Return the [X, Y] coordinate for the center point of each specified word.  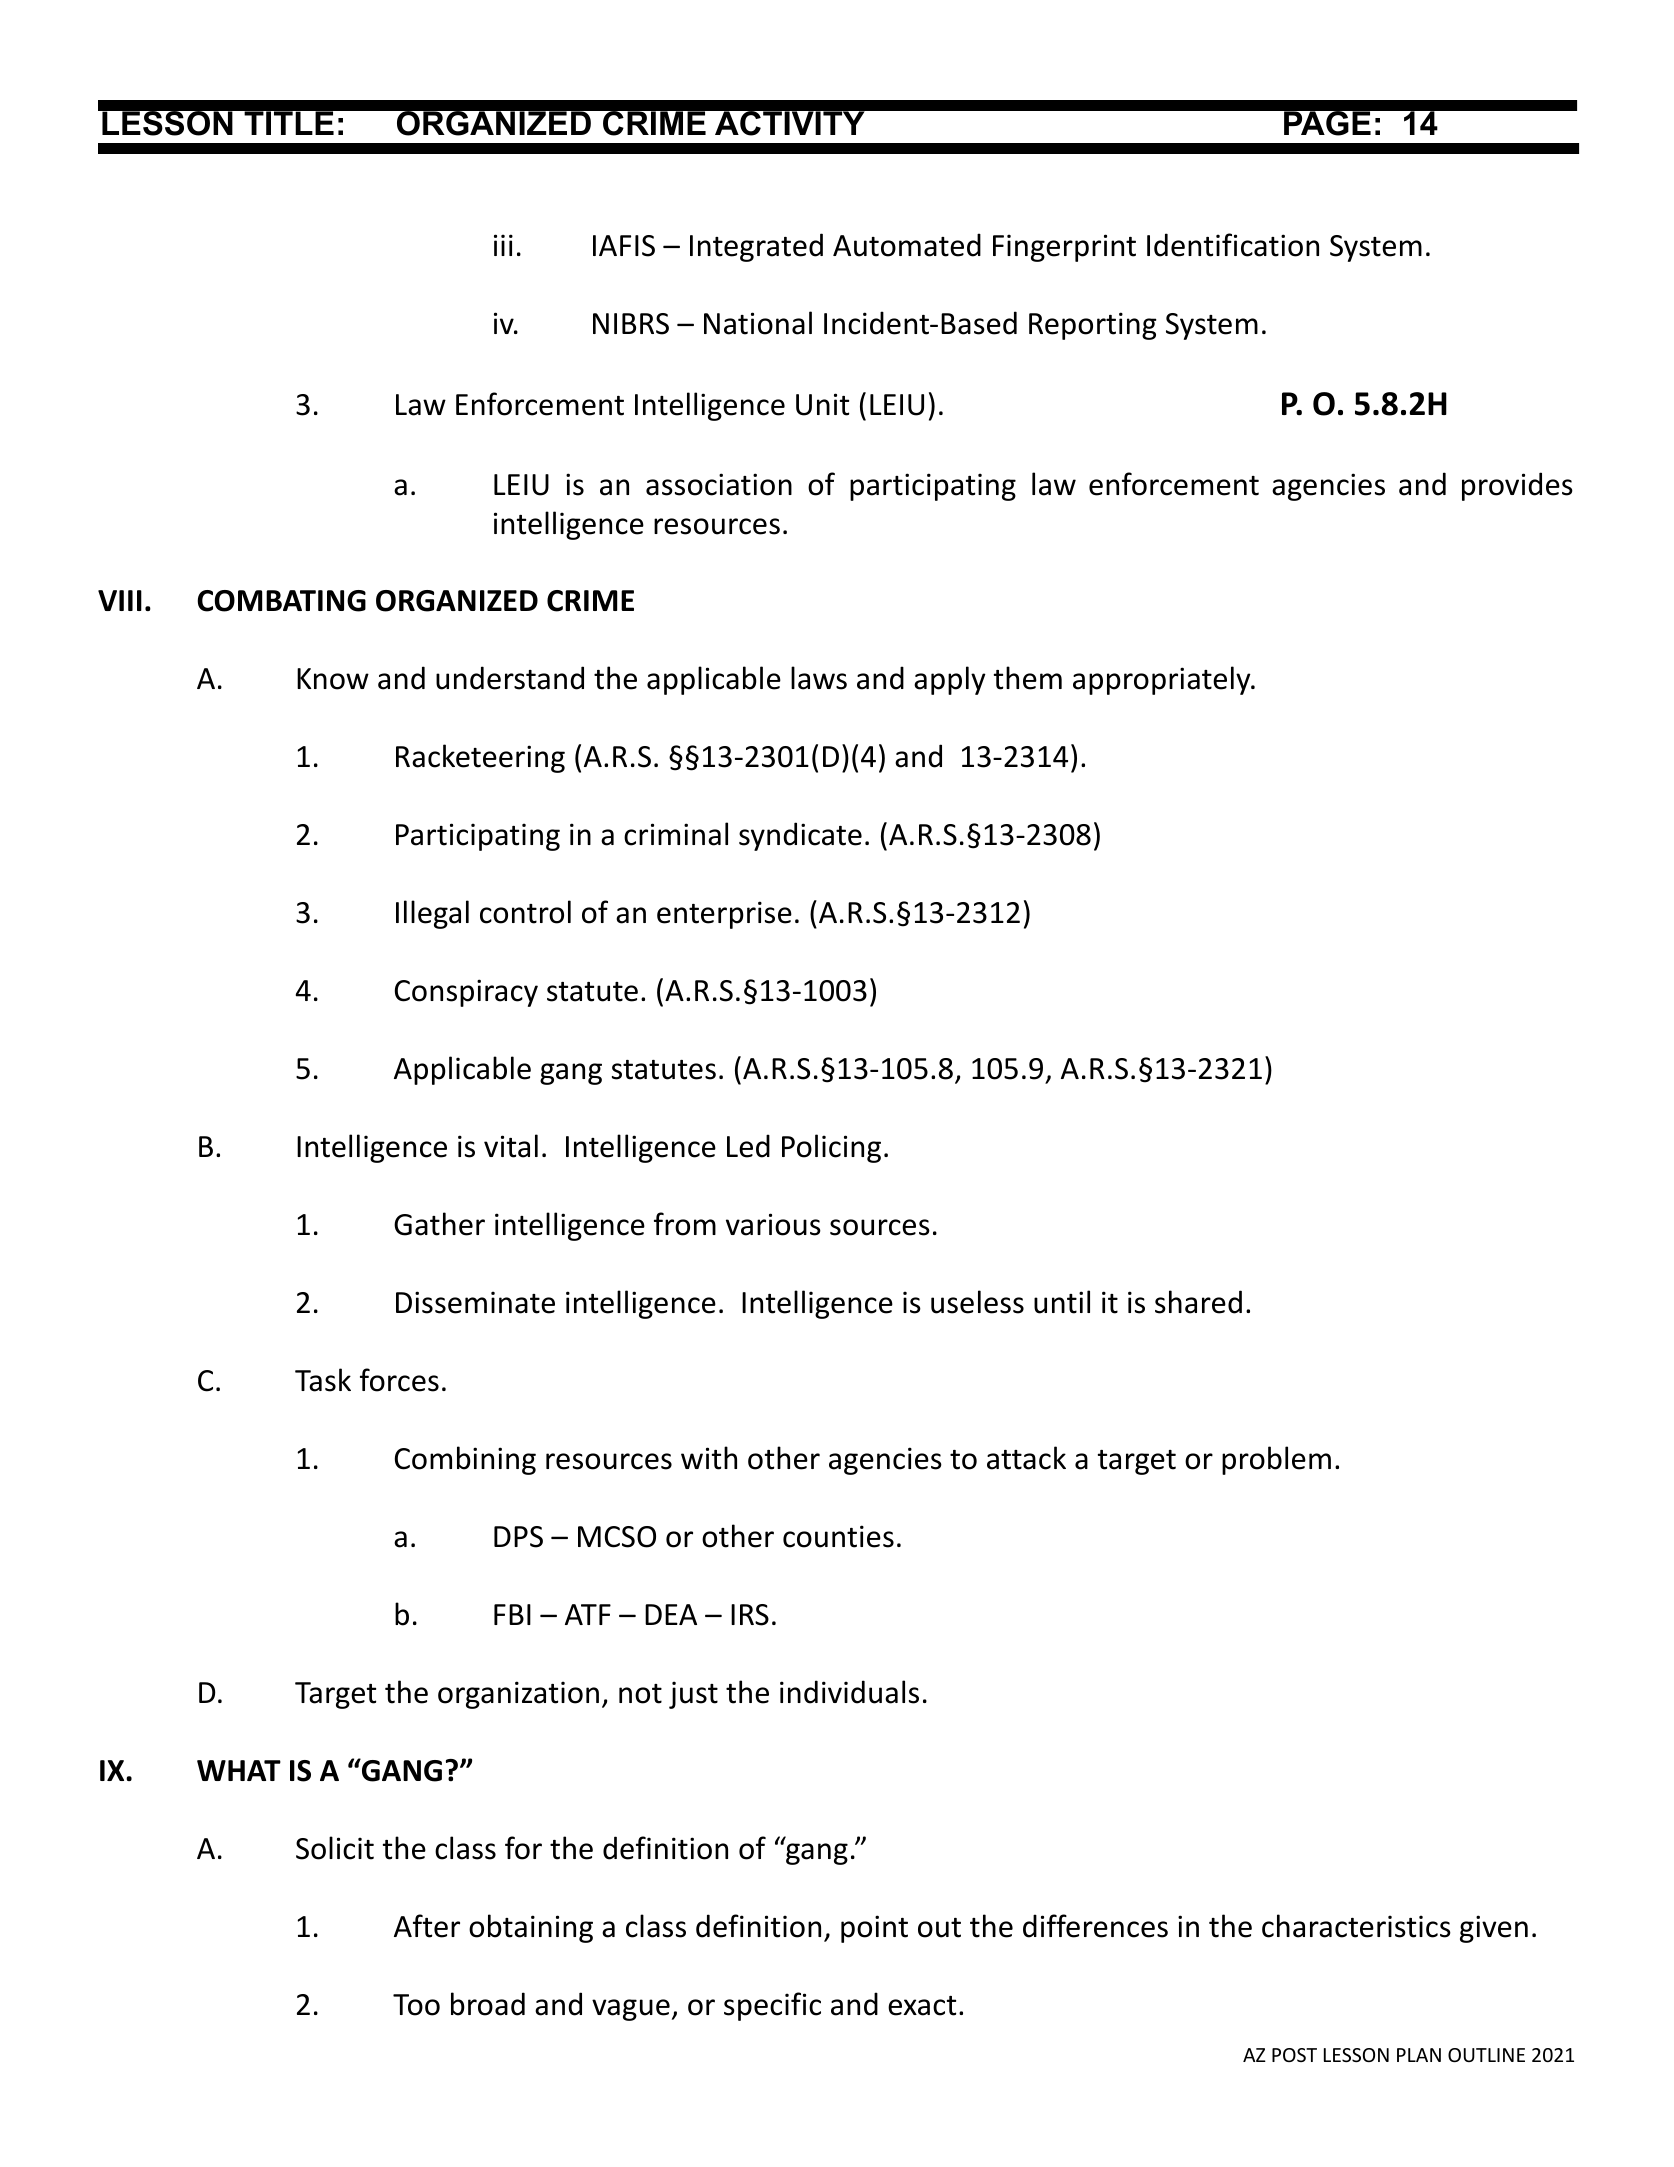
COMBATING [281, 601]
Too [416, 2005]
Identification [1233, 245]
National [758, 323]
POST [1294, 2055]
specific [772, 2006]
